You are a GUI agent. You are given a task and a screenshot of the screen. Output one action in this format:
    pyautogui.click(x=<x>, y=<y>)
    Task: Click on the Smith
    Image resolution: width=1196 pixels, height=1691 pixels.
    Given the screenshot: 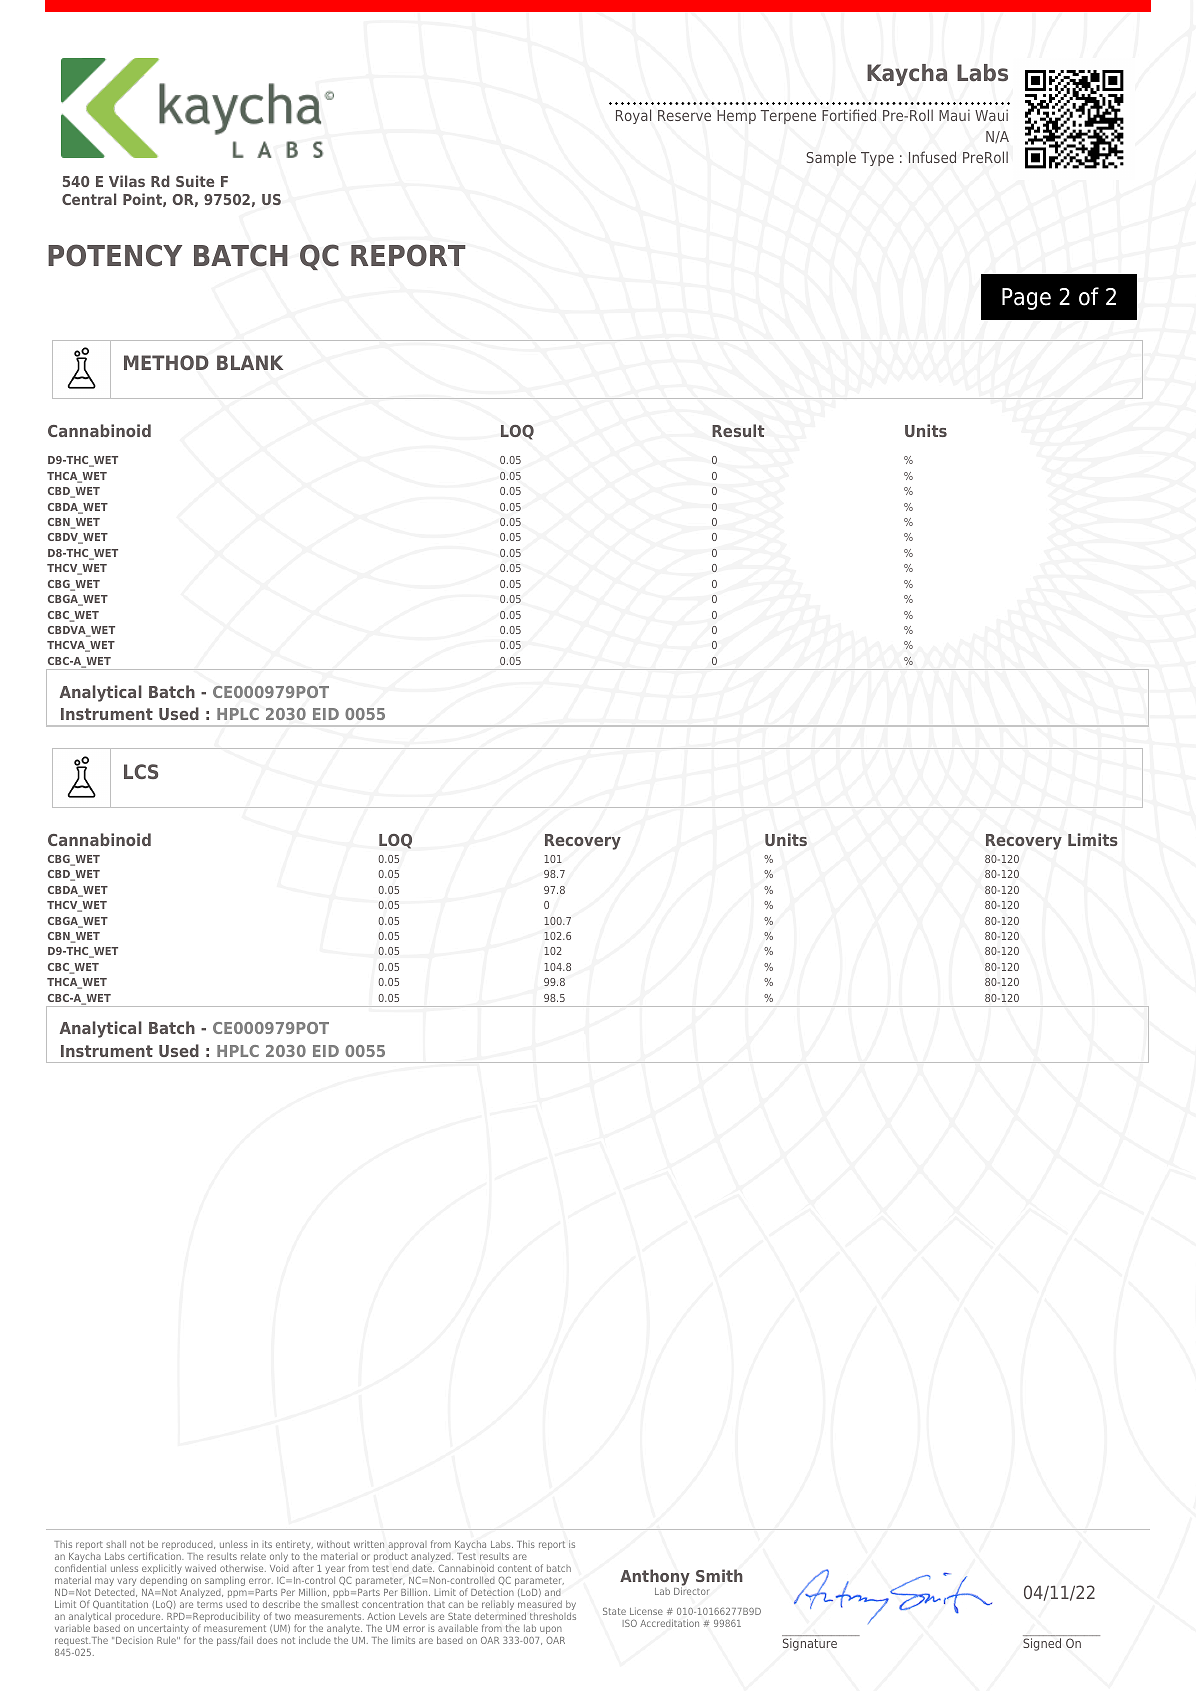 What is the action you would take?
    pyautogui.click(x=719, y=1575)
